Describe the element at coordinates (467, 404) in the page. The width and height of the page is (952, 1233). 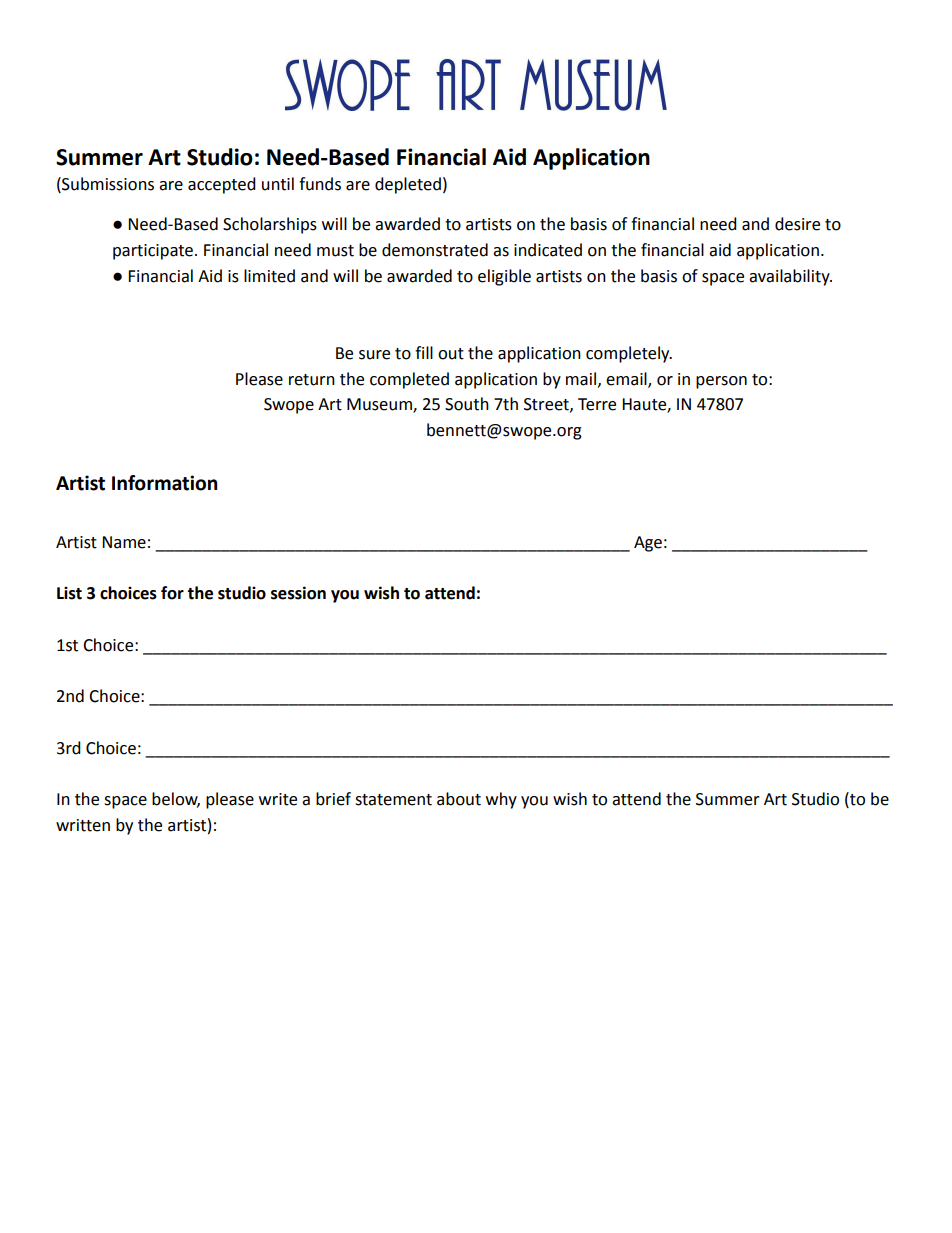
I see `South` at that location.
